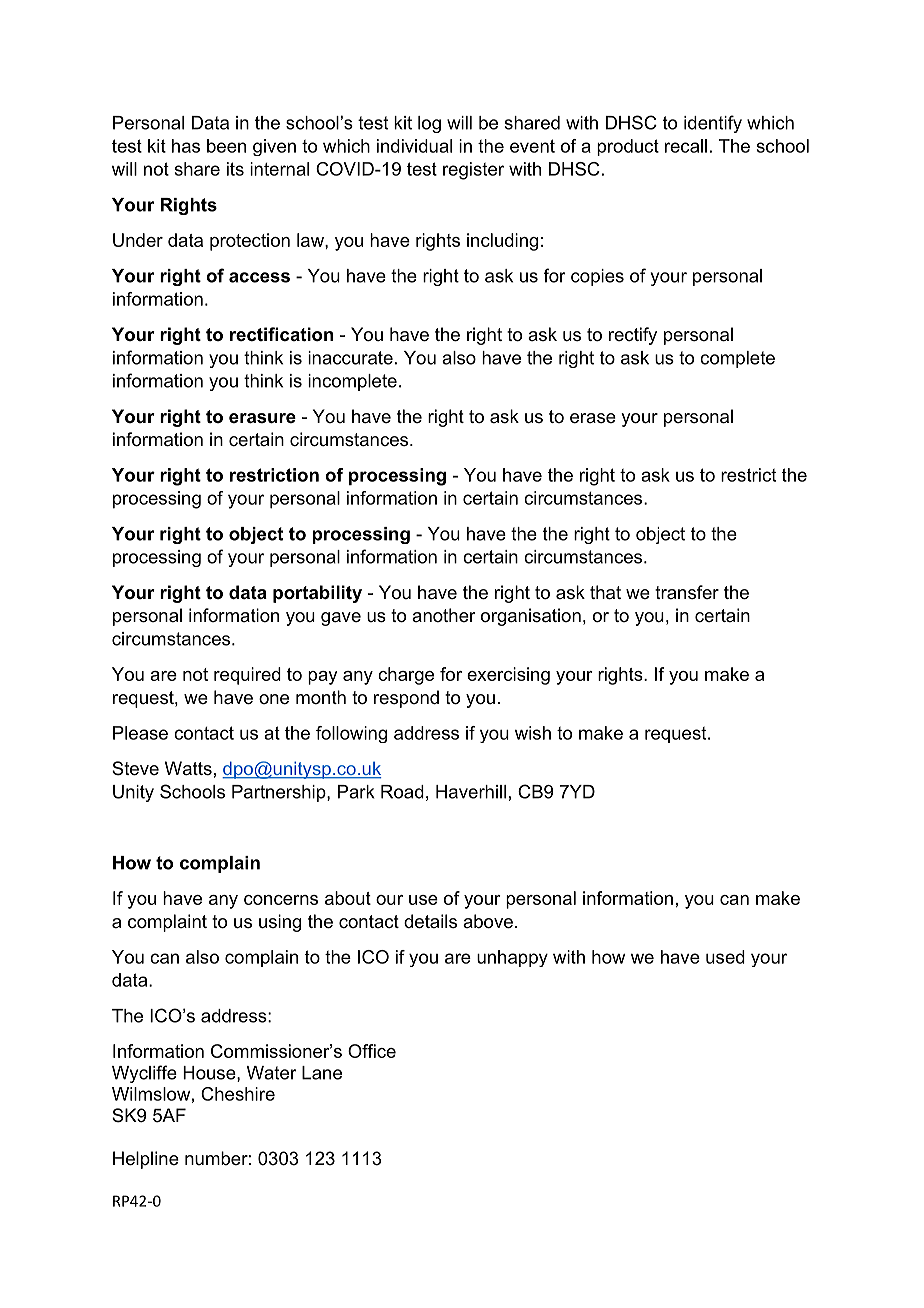 Image resolution: width=924 pixels, height=1308 pixels. What do you see at coordinates (414, 146) in the image?
I see `individual` at bounding box center [414, 146].
